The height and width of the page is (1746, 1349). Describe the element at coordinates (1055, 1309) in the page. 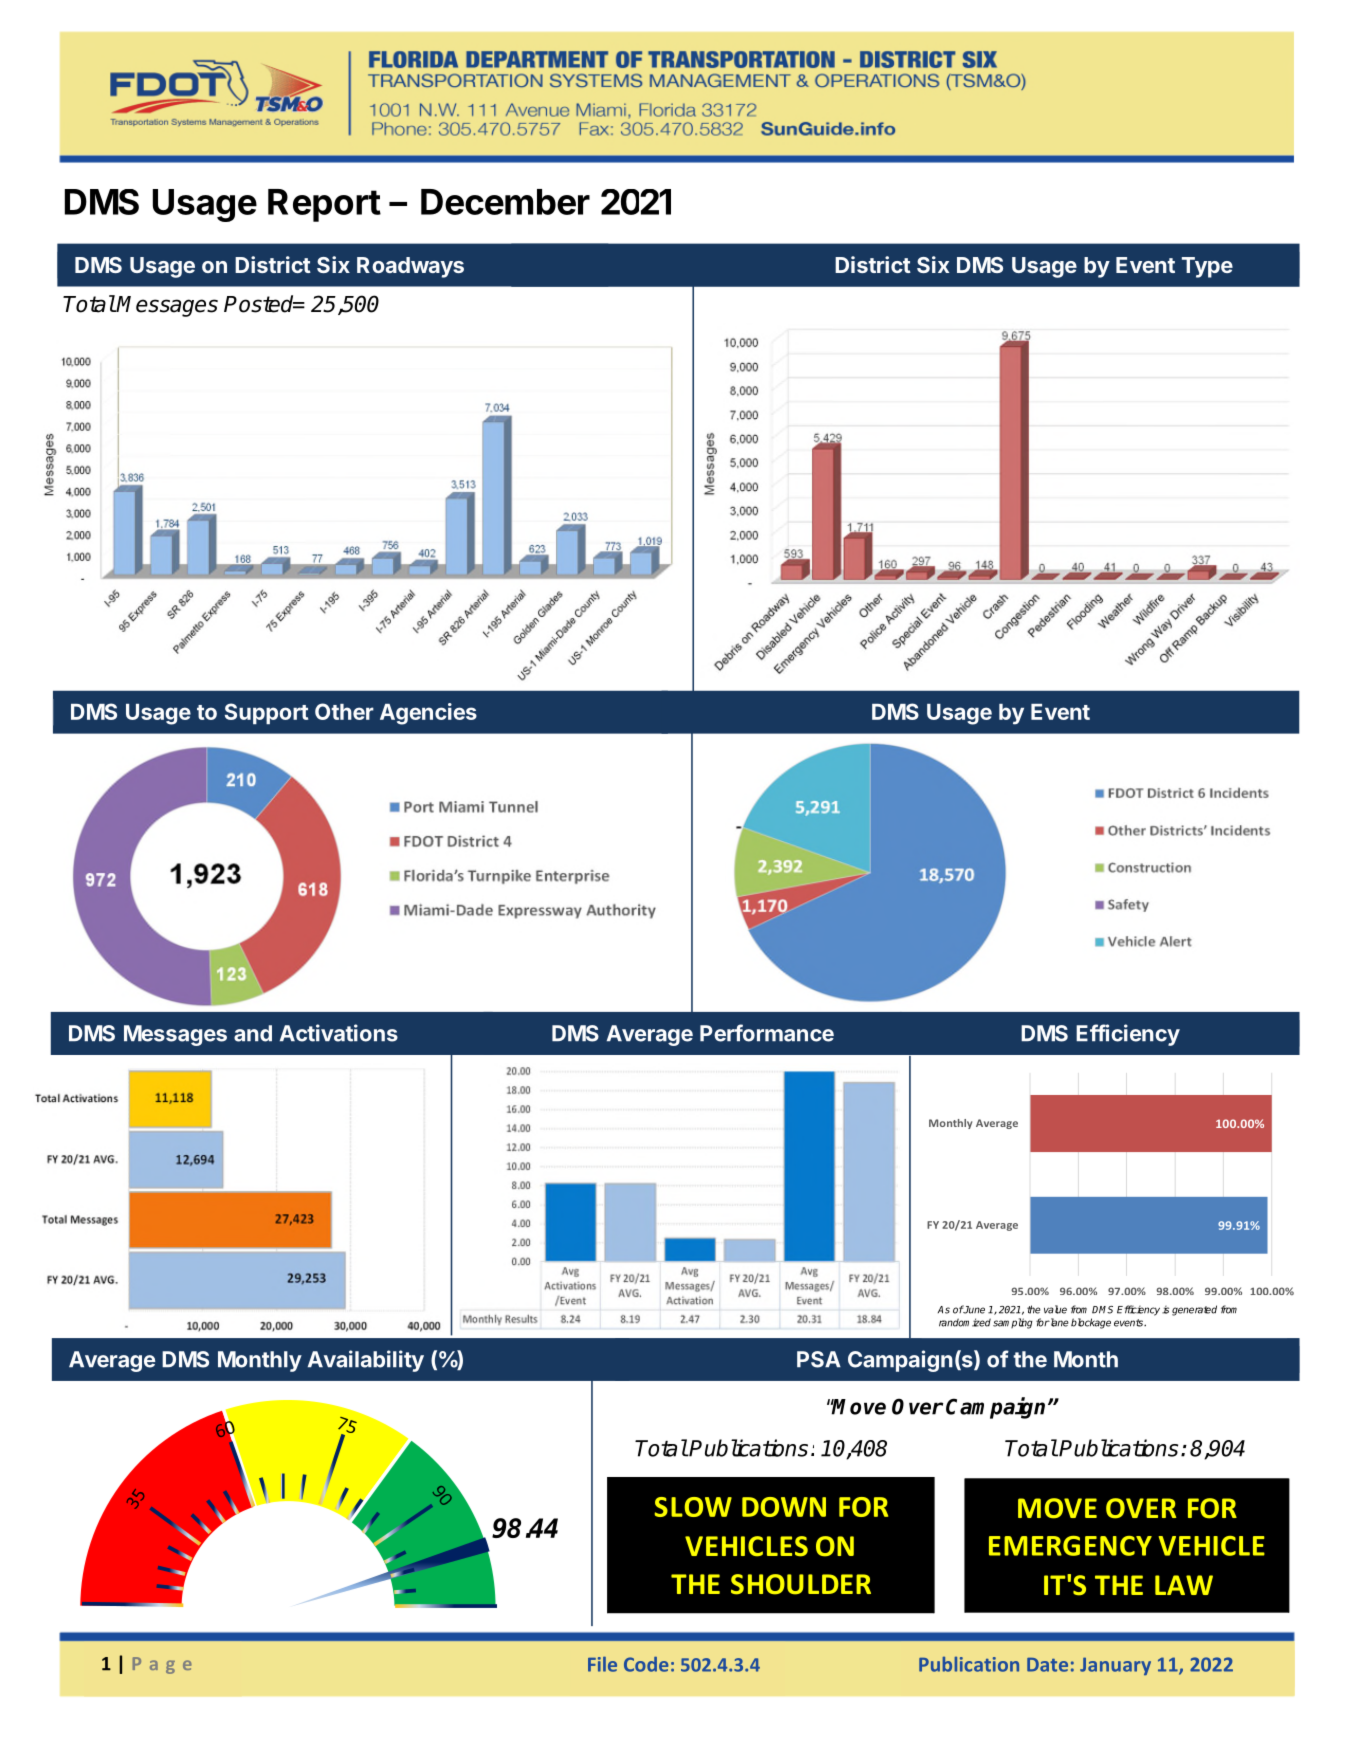

I see `value` at that location.
